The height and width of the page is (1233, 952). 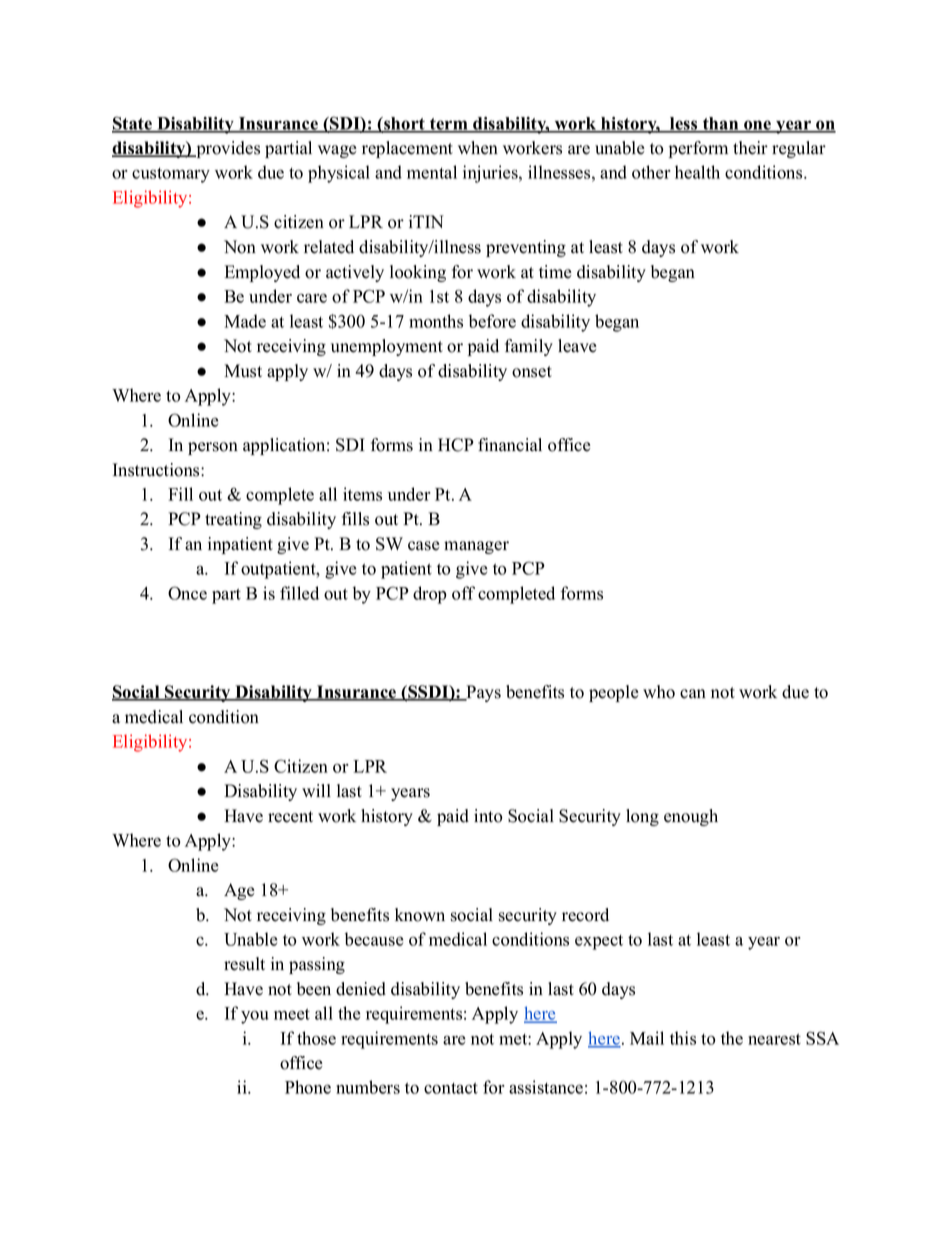 I want to click on you, so click(x=255, y=1017).
